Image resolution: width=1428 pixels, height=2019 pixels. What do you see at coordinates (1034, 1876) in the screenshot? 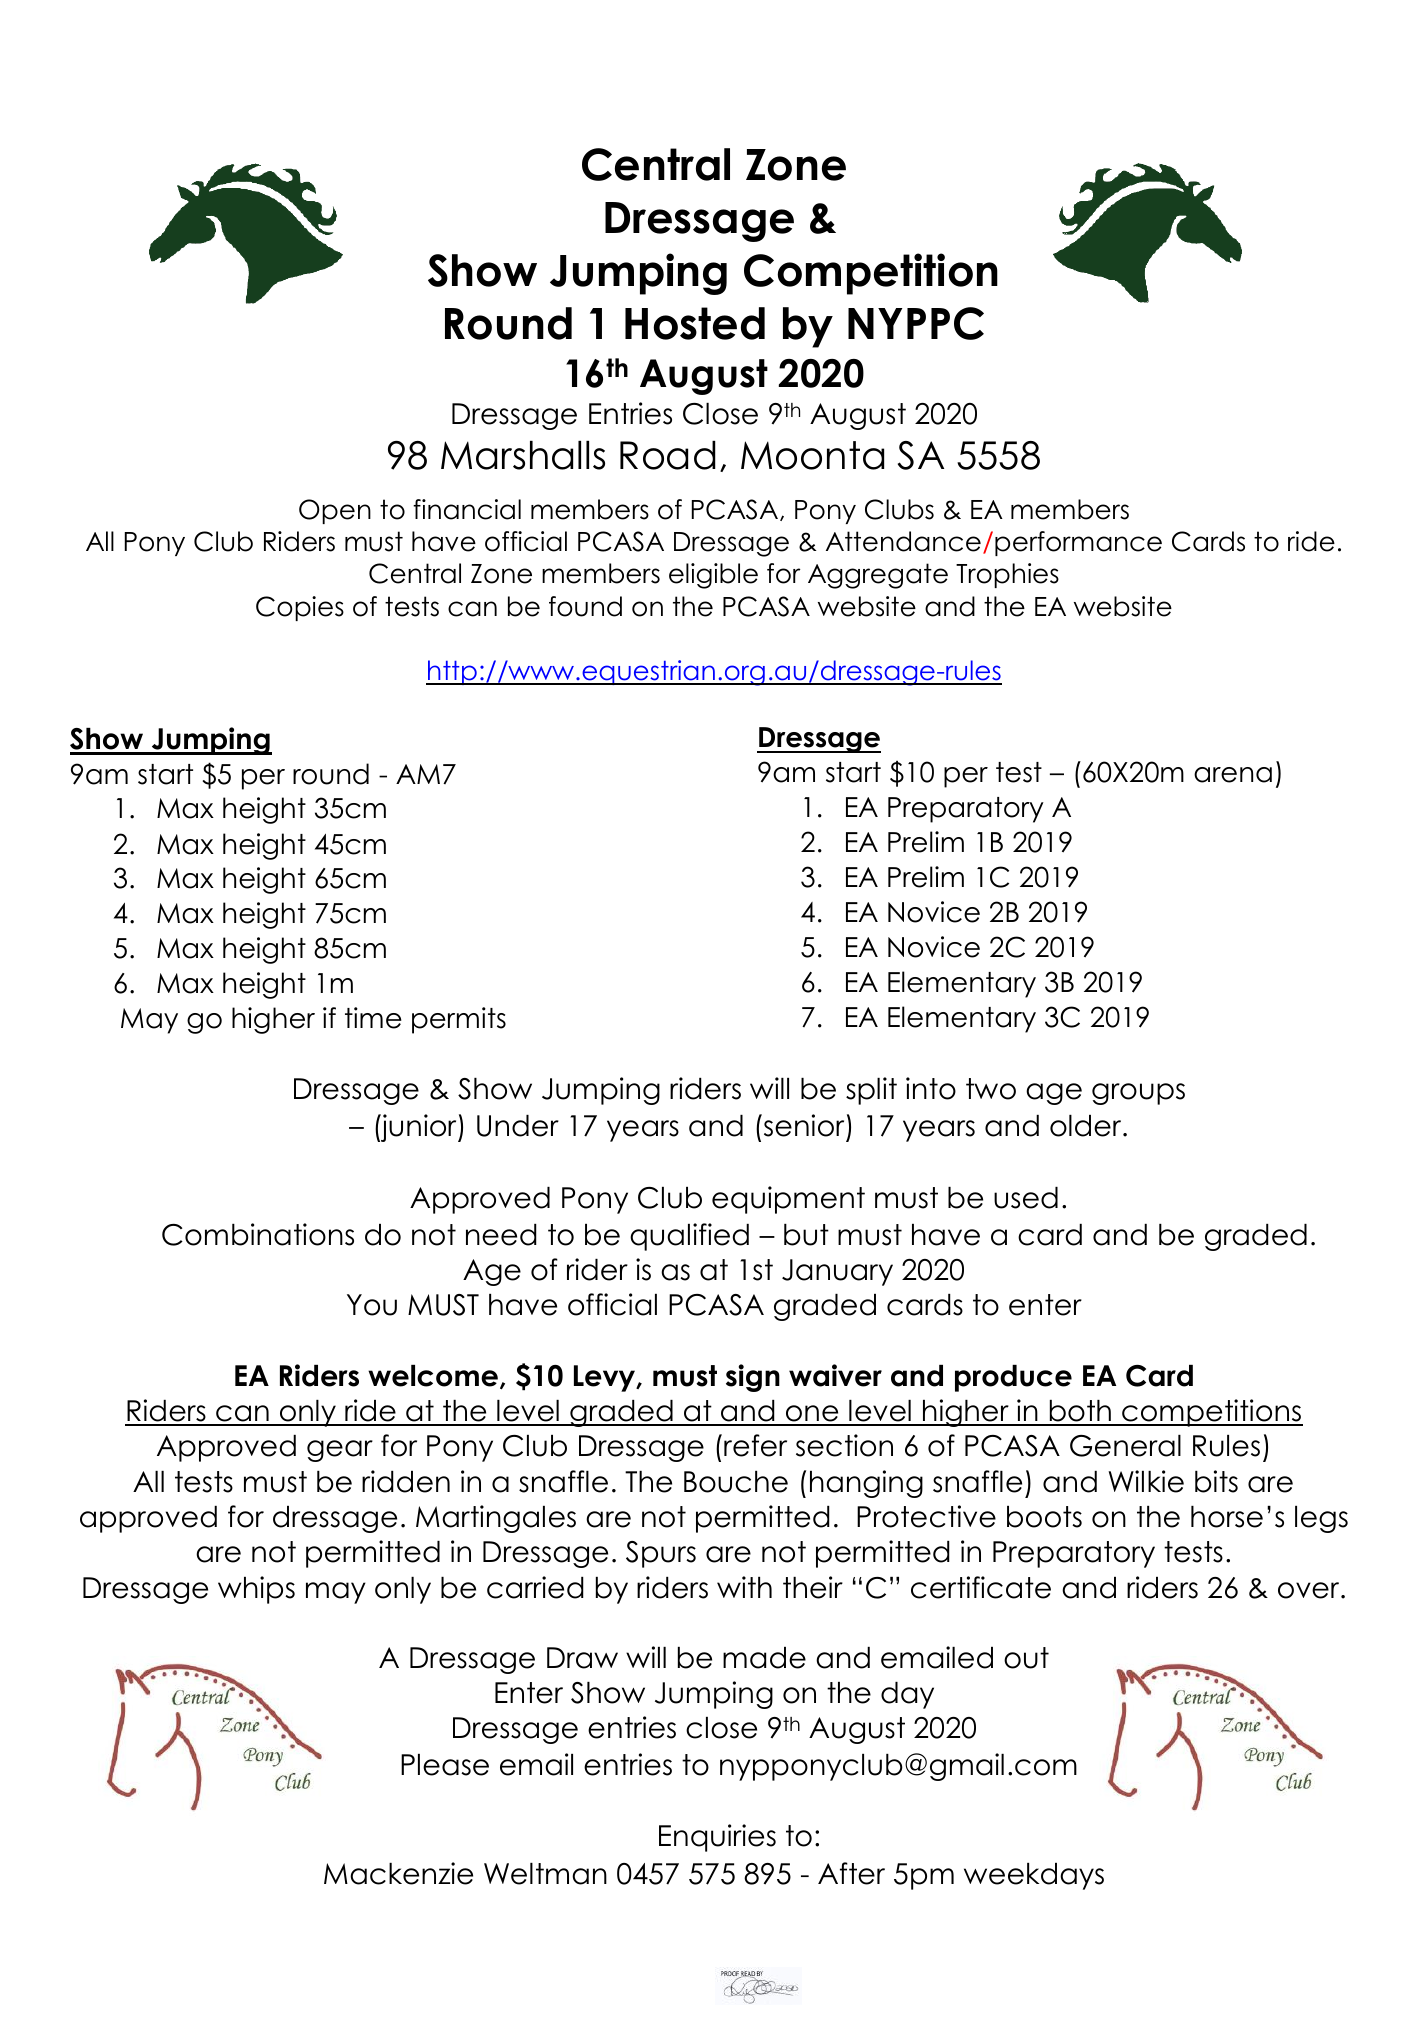
I see `weekdays` at bounding box center [1034, 1876].
